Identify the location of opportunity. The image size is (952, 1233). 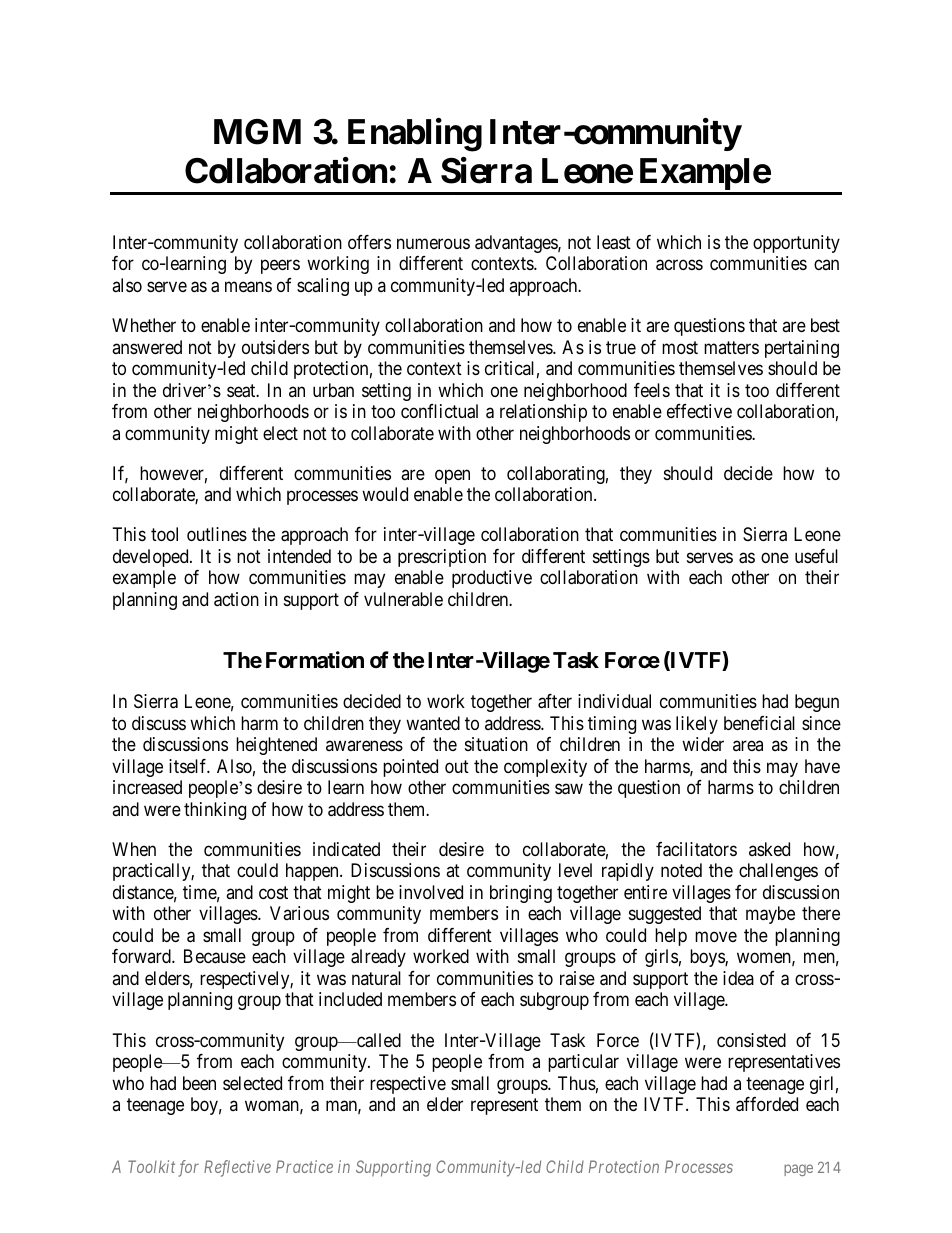
(796, 244).
